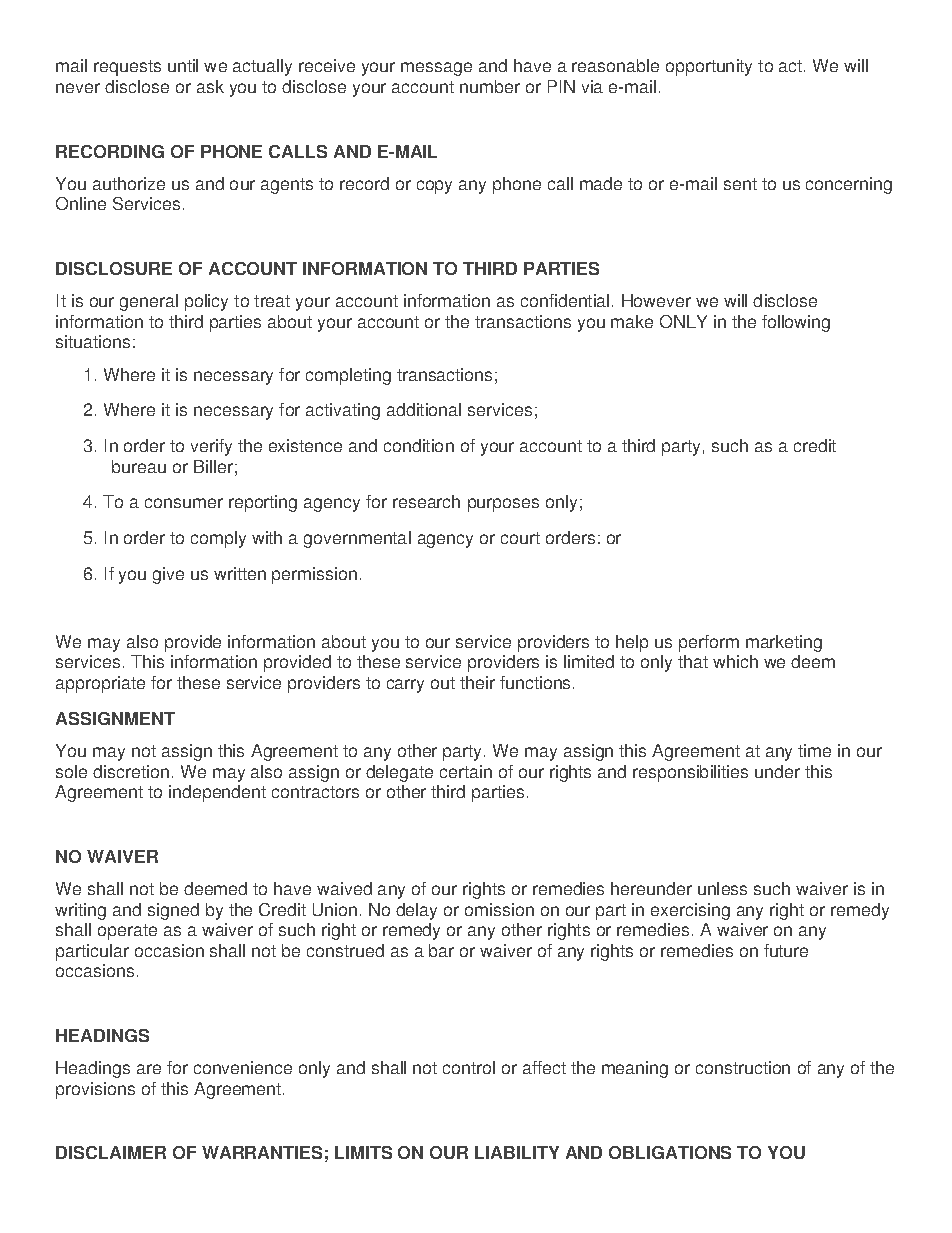 This image has height=1233, width=952. What do you see at coordinates (490, 86) in the image?
I see `number` at bounding box center [490, 86].
